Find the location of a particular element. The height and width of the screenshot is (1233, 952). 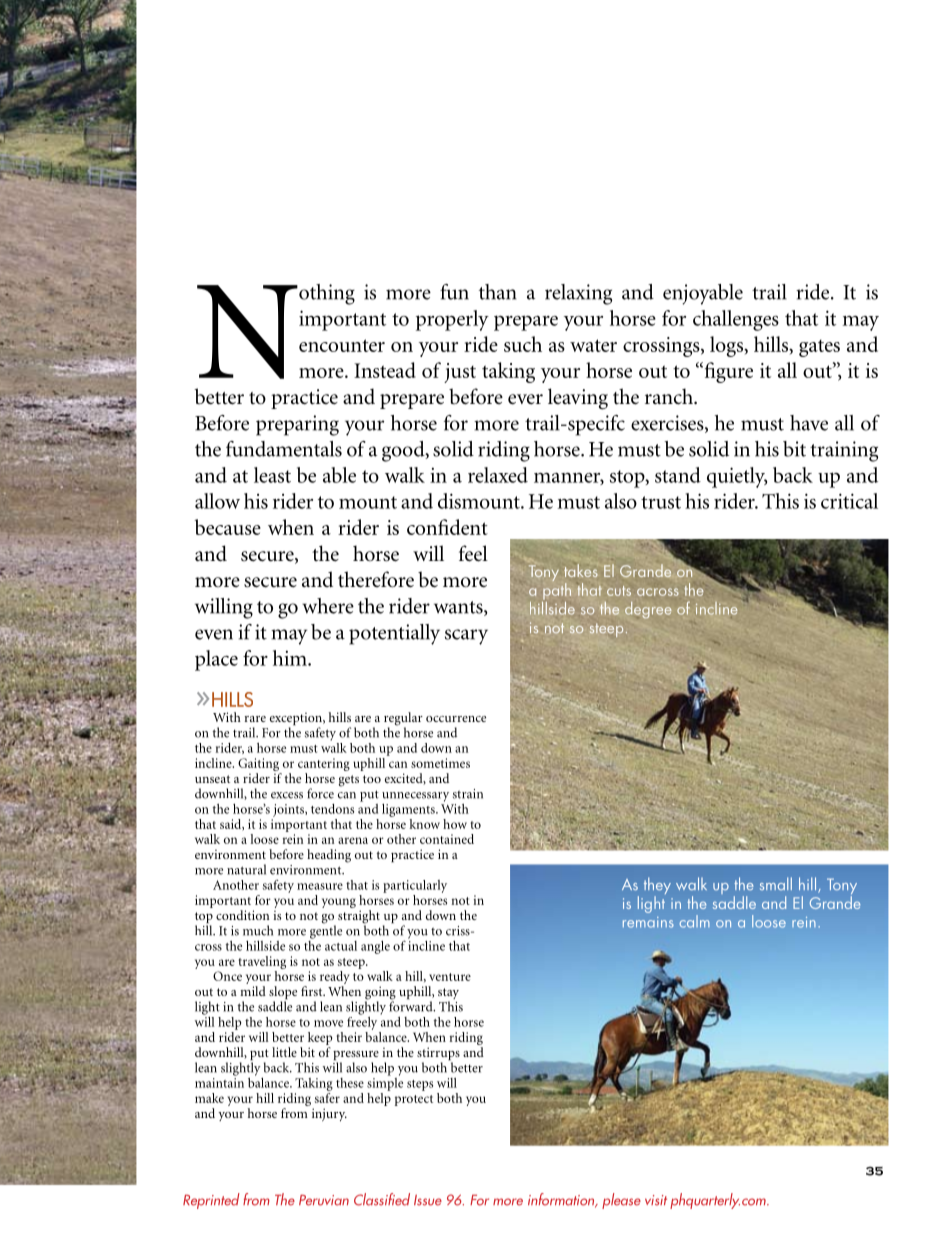

Peruvian is located at coordinates (324, 1200).
